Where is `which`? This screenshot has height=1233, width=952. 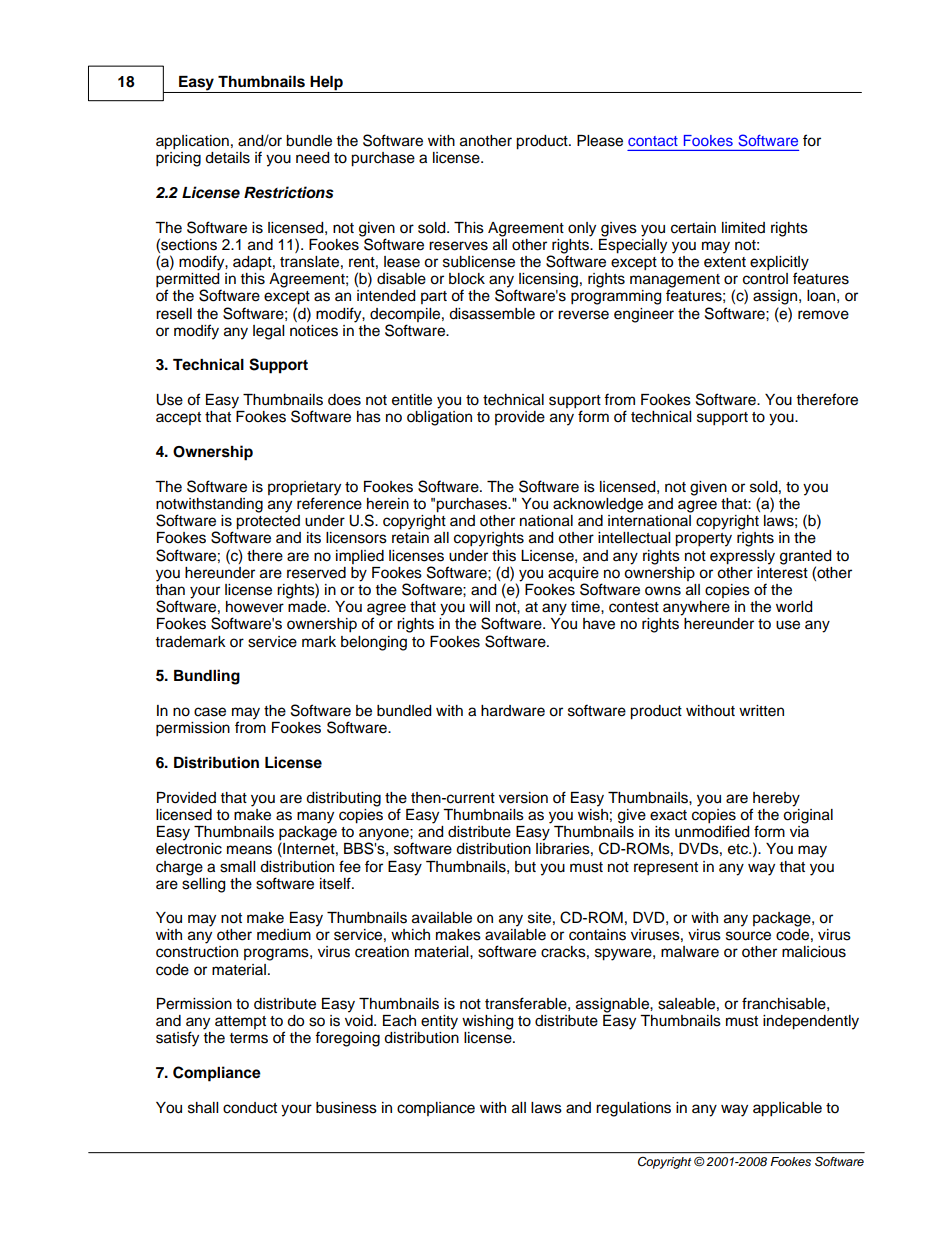 which is located at coordinates (410, 935).
